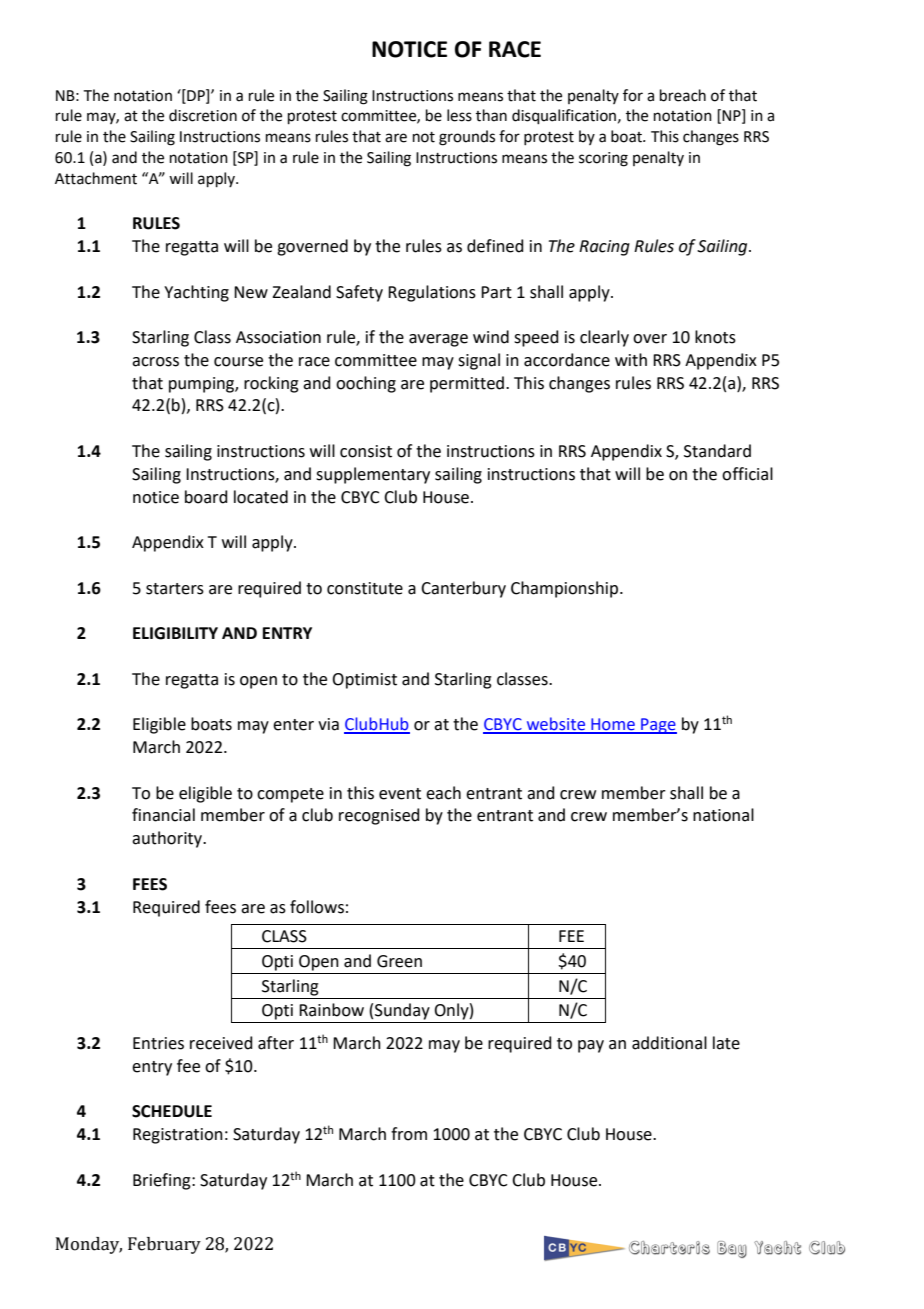 This image has height=1309, width=924. Describe the element at coordinates (175, 589) in the image. I see `starters` at that location.
